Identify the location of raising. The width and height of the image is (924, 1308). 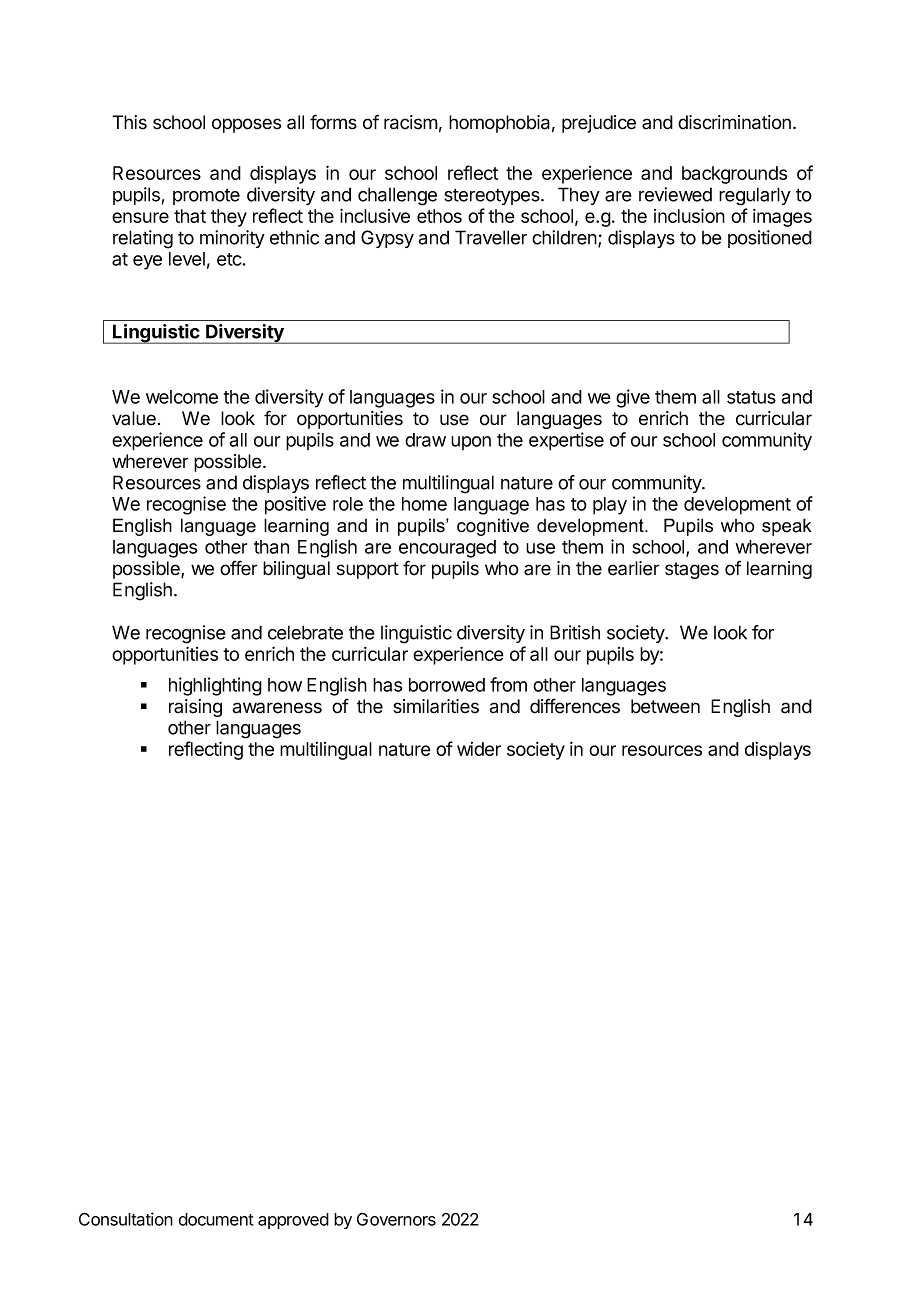
(195, 708).
